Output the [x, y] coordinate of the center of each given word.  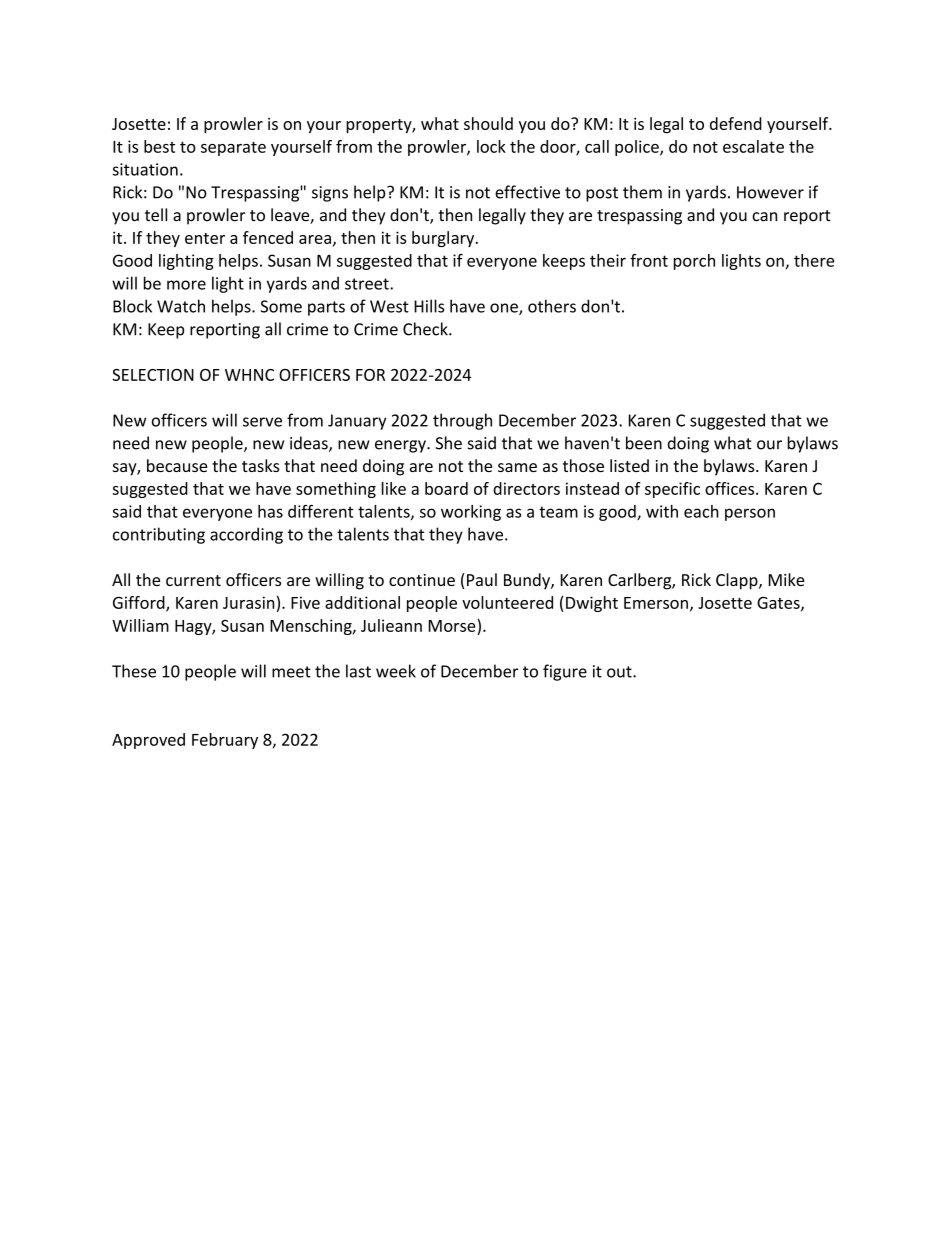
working [471, 513]
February [225, 741]
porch [694, 262]
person [750, 514]
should [488, 123]
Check [426, 329]
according [246, 535]
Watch [181, 306]
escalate [753, 146]
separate [233, 148]
